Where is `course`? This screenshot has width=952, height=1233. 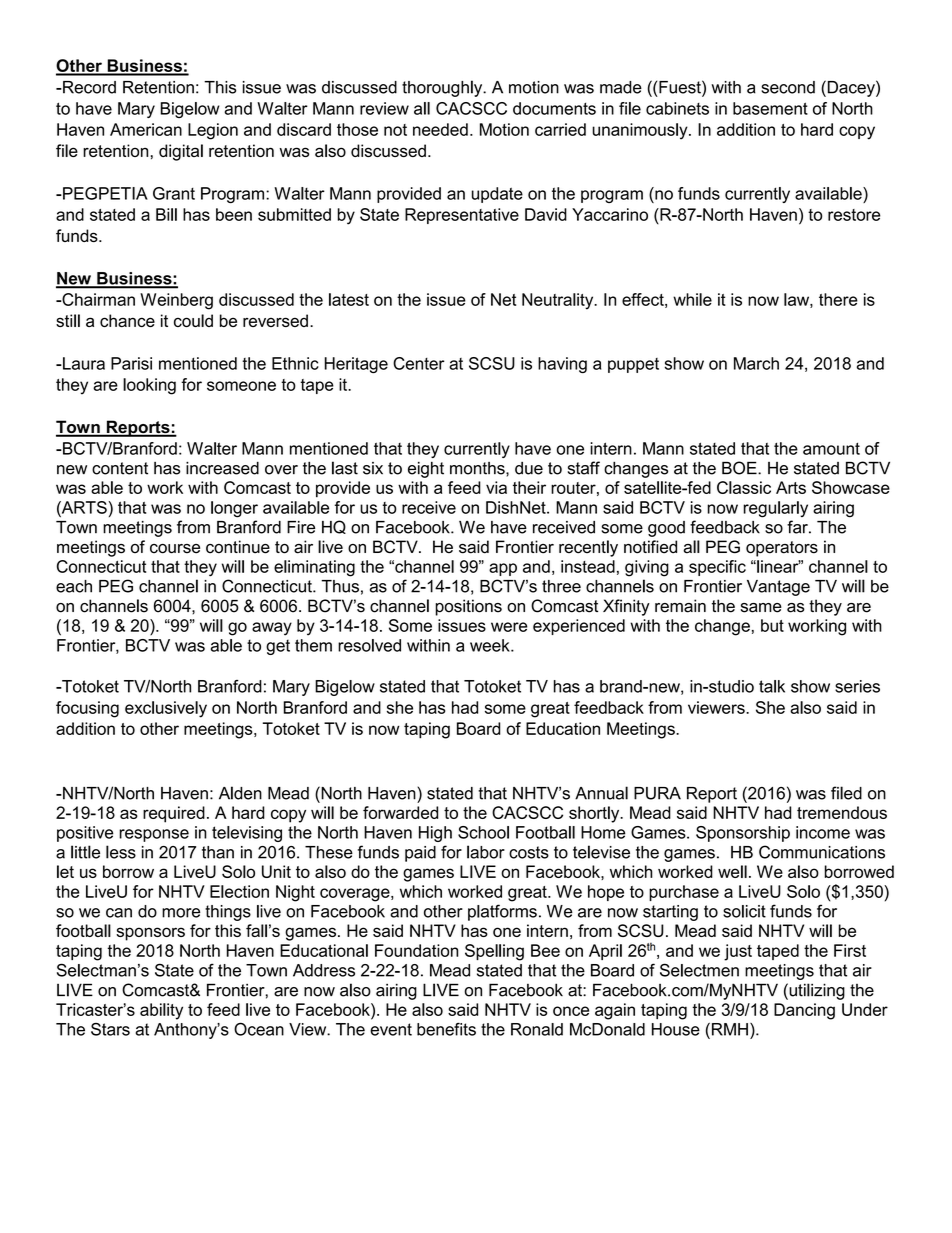
course is located at coordinates (175, 549).
